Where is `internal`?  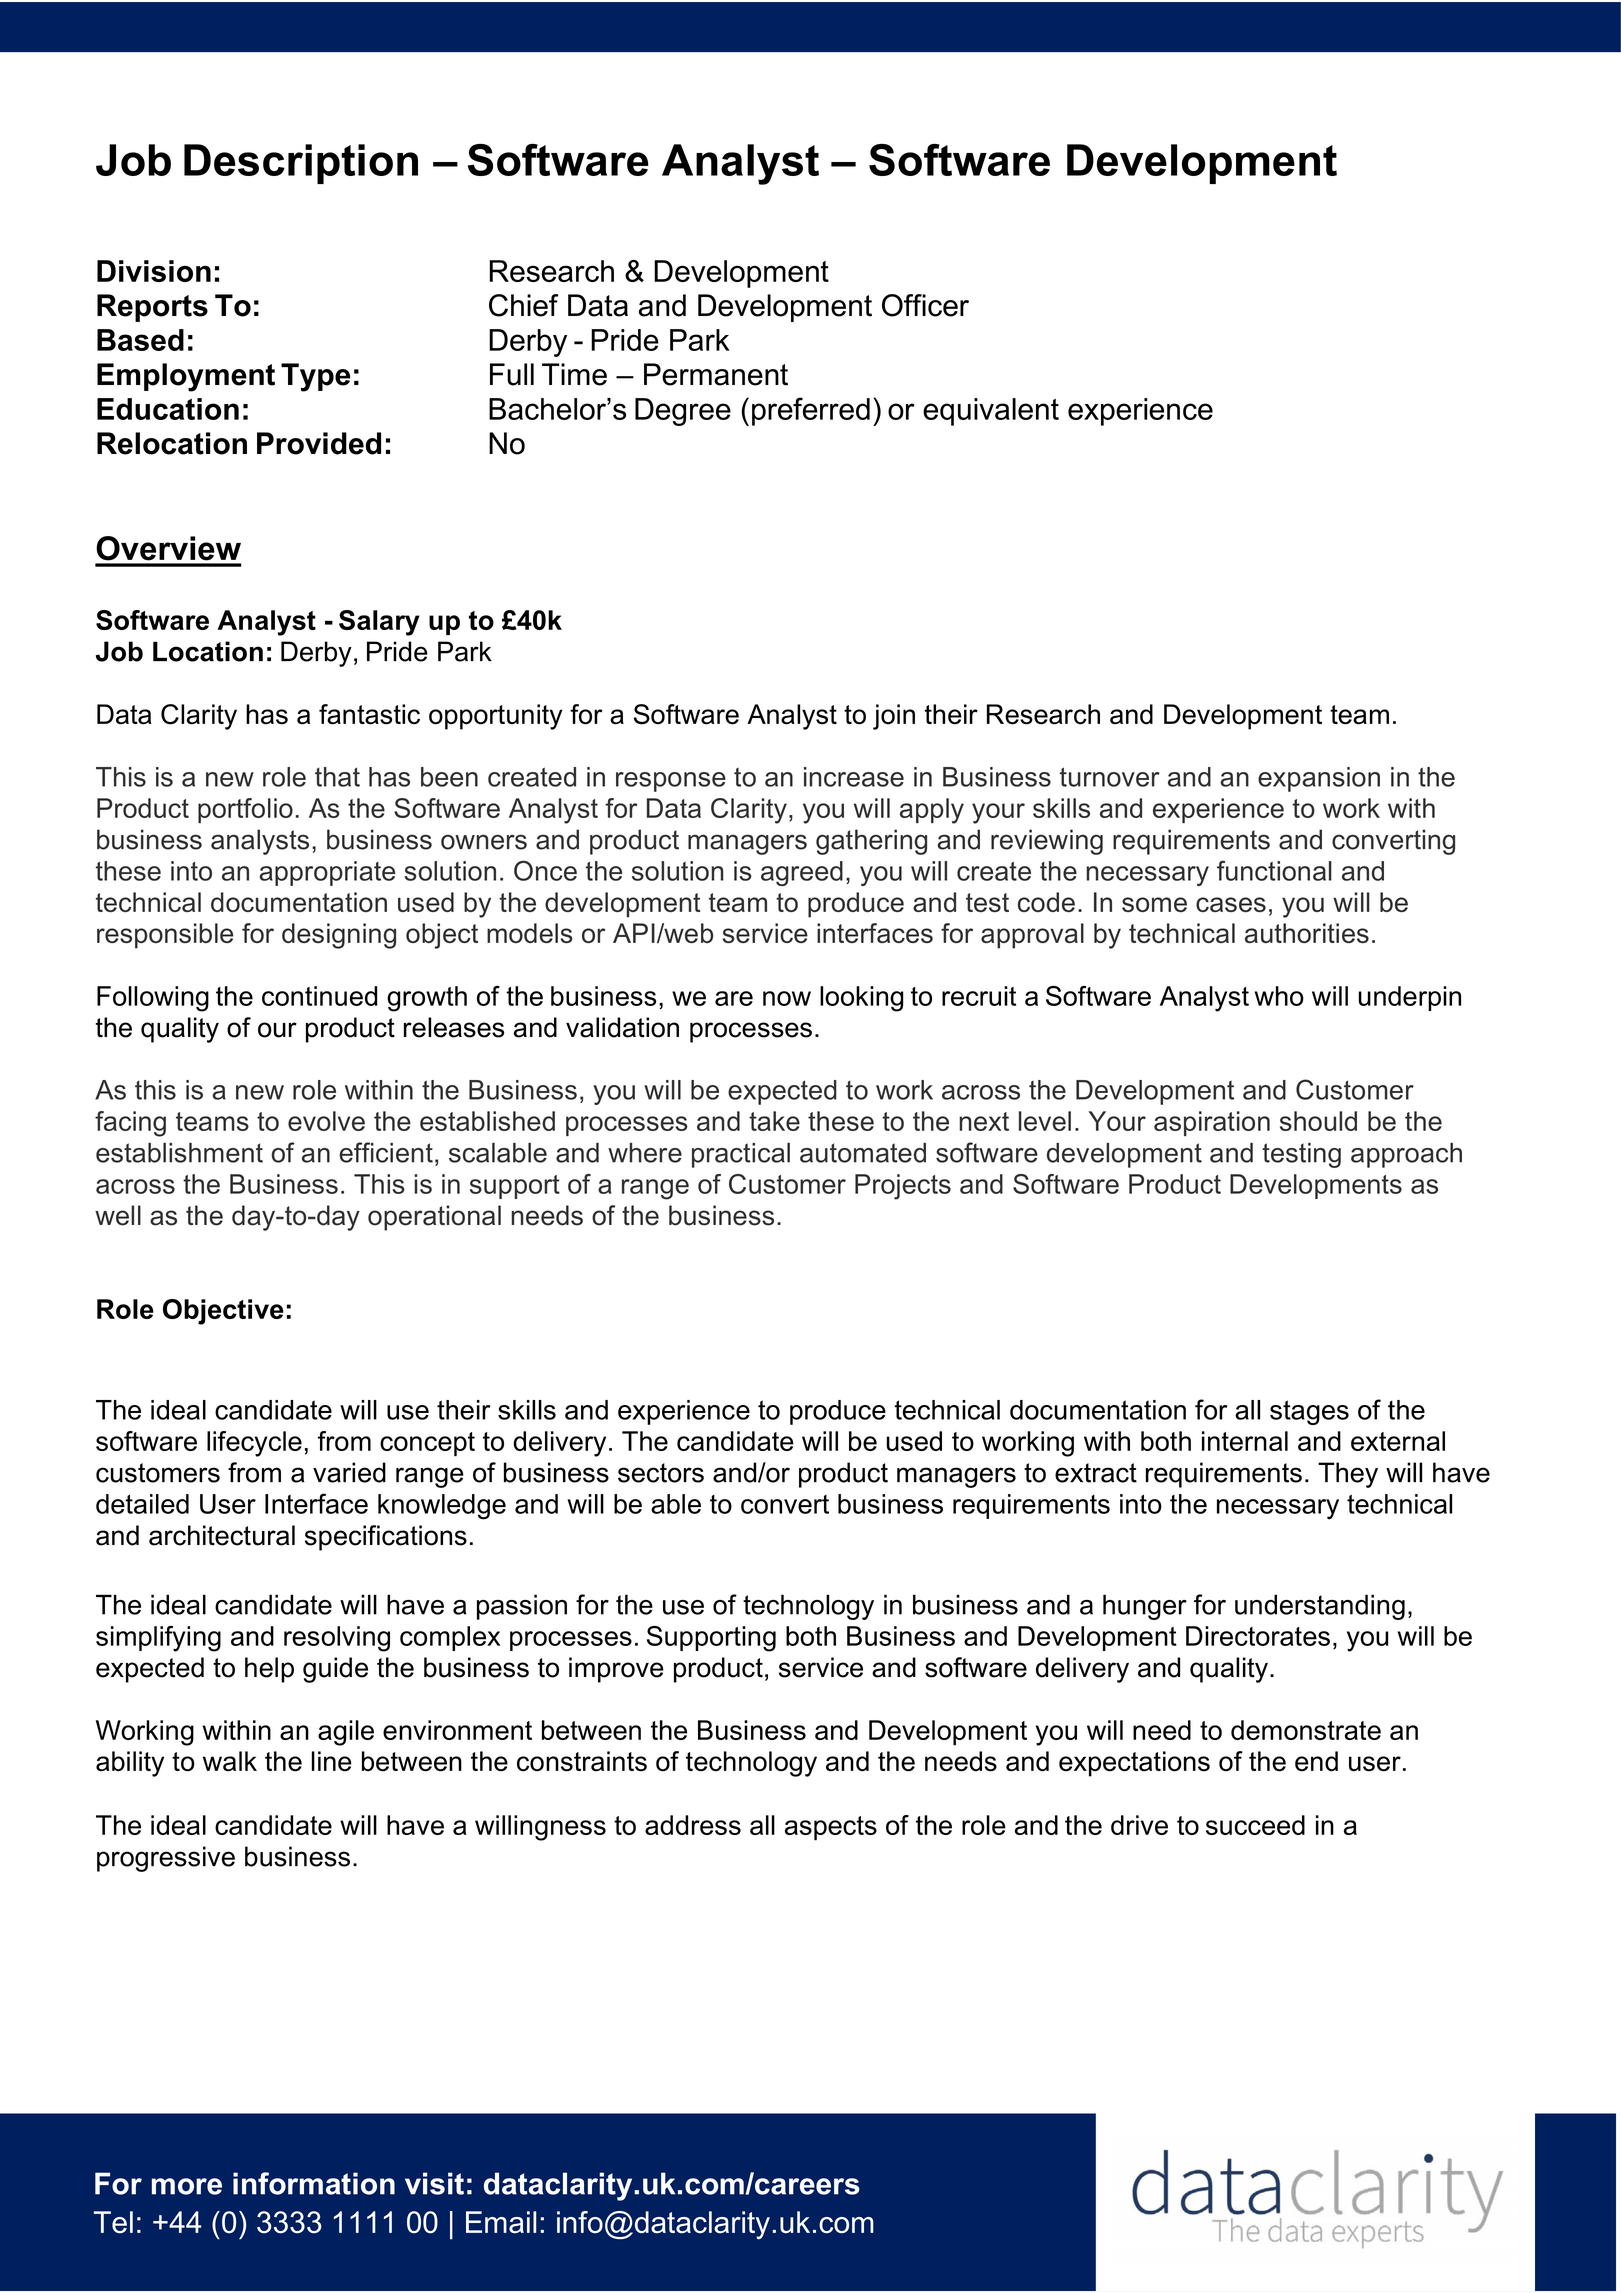 internal is located at coordinates (1245, 1441).
